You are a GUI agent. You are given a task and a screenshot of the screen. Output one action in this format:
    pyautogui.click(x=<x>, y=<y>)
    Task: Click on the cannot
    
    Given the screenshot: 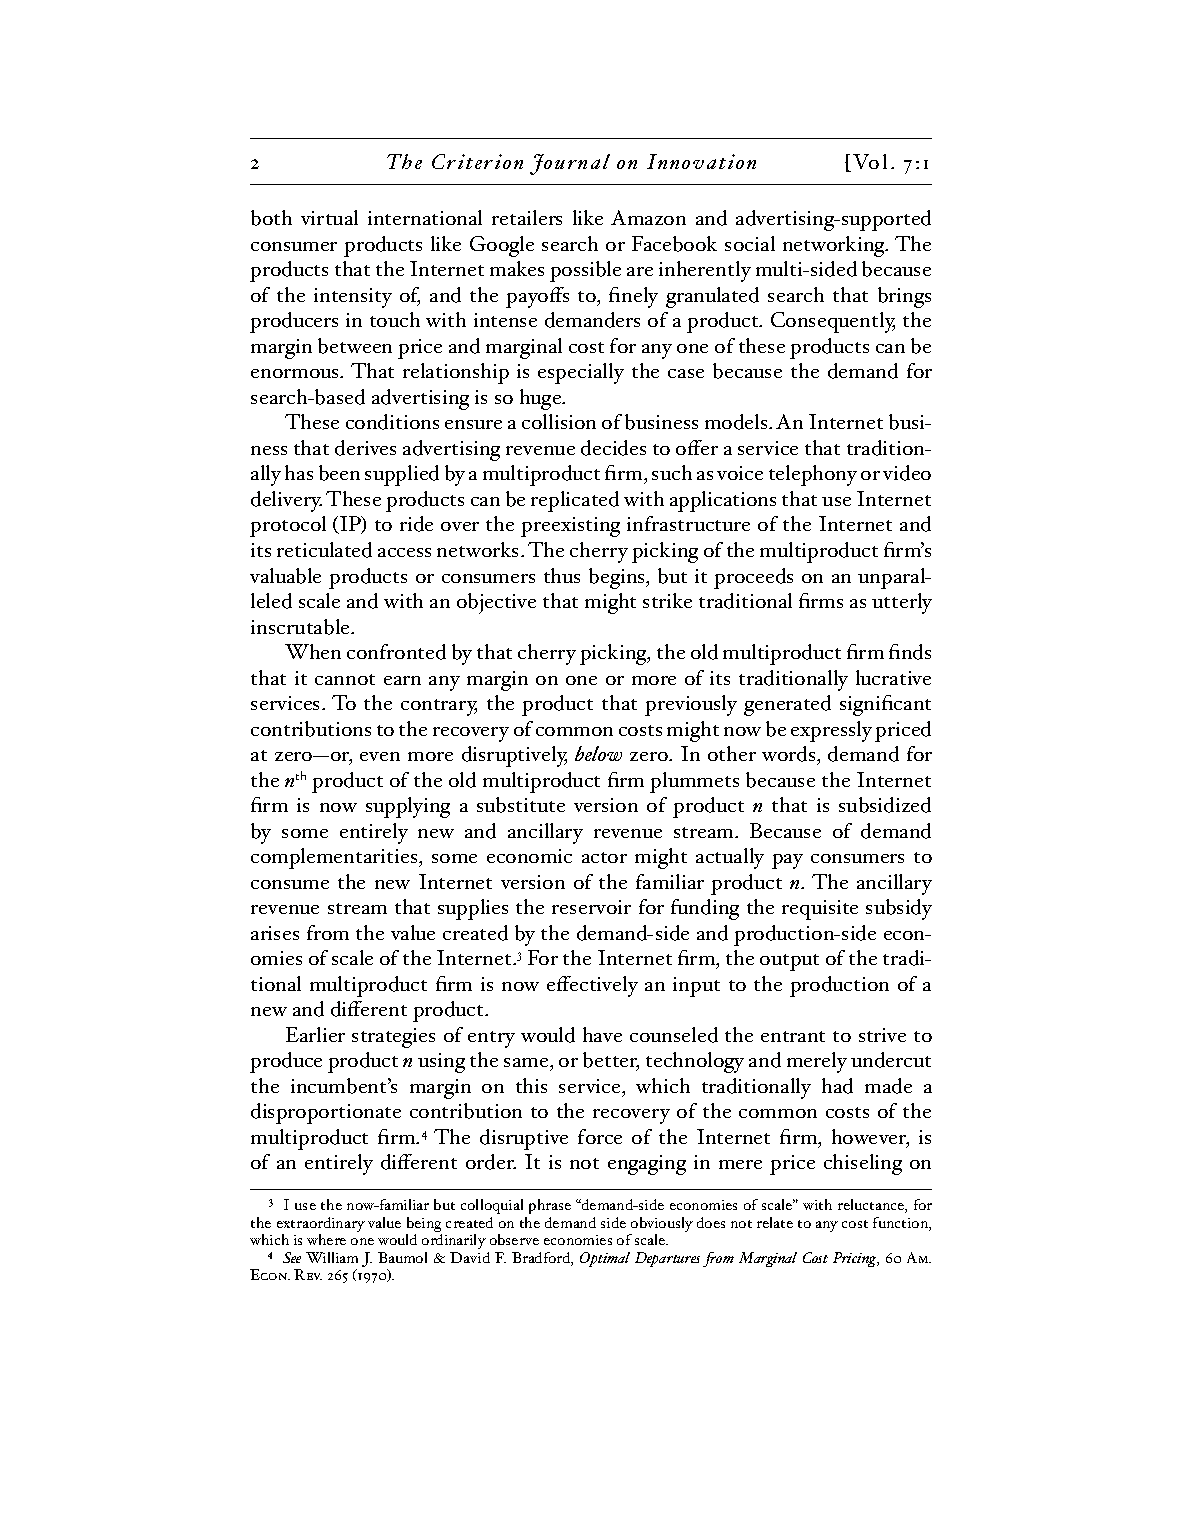 What is the action you would take?
    pyautogui.click(x=345, y=679)
